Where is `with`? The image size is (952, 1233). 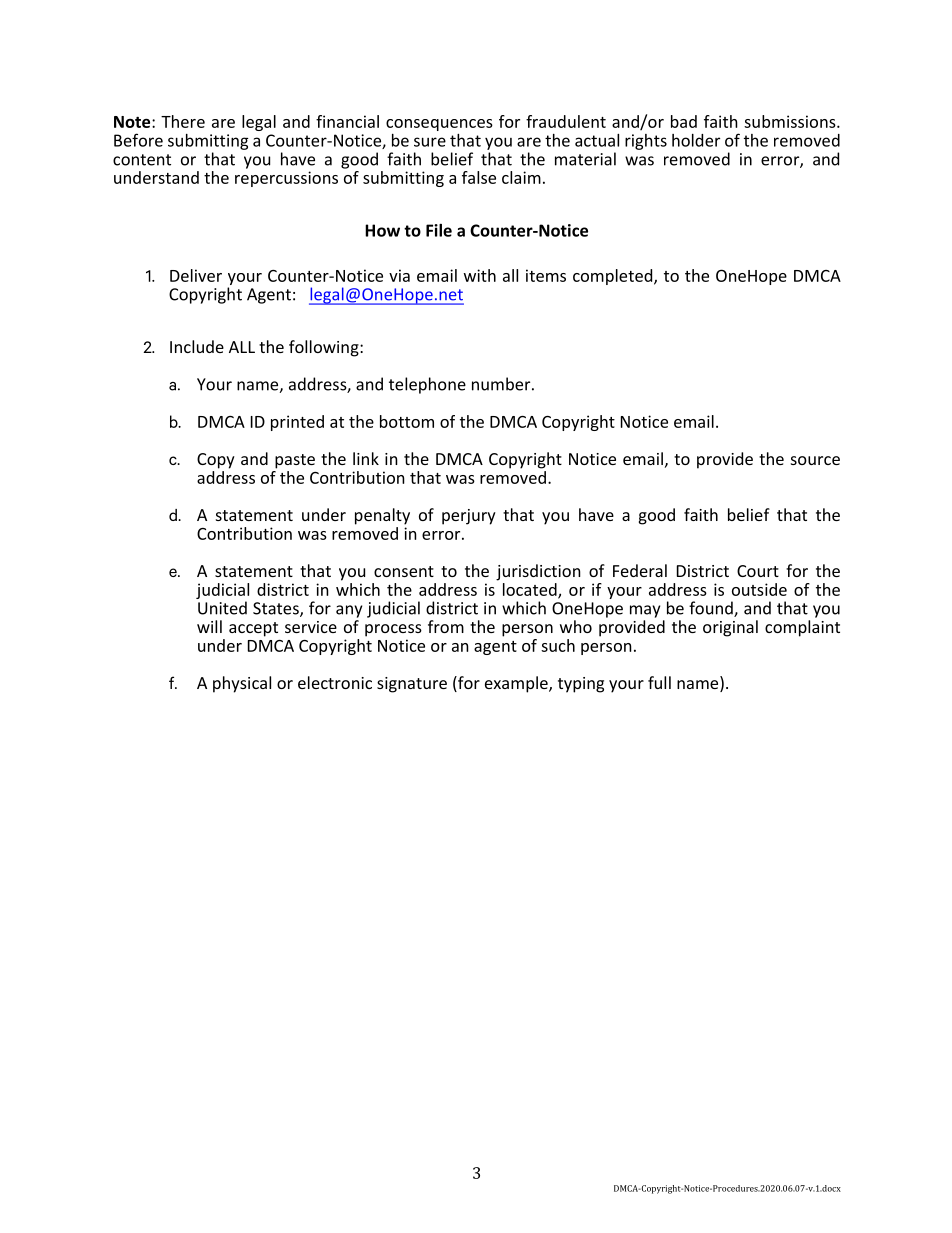 with is located at coordinates (480, 275).
